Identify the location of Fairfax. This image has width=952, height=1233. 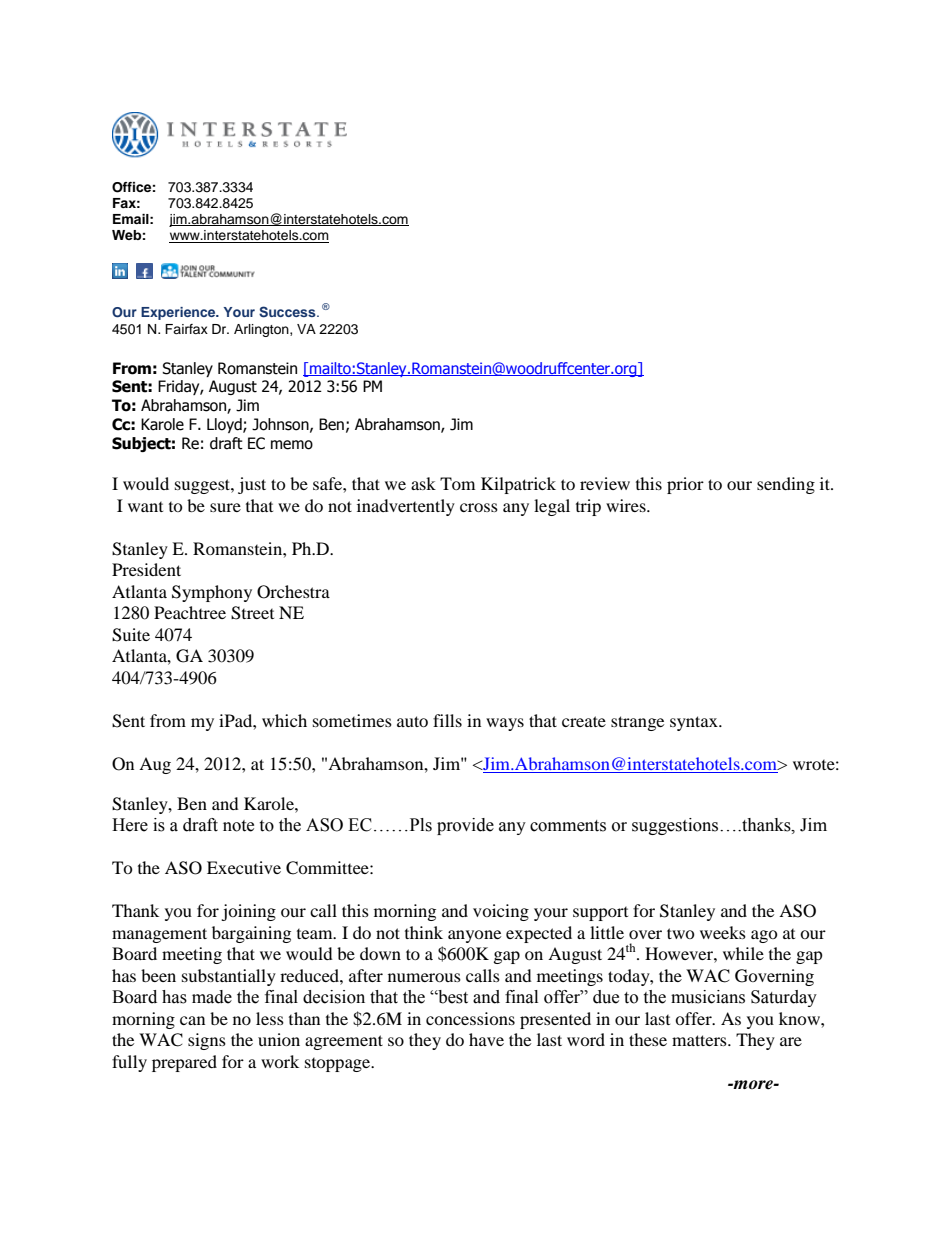
(186, 329).
